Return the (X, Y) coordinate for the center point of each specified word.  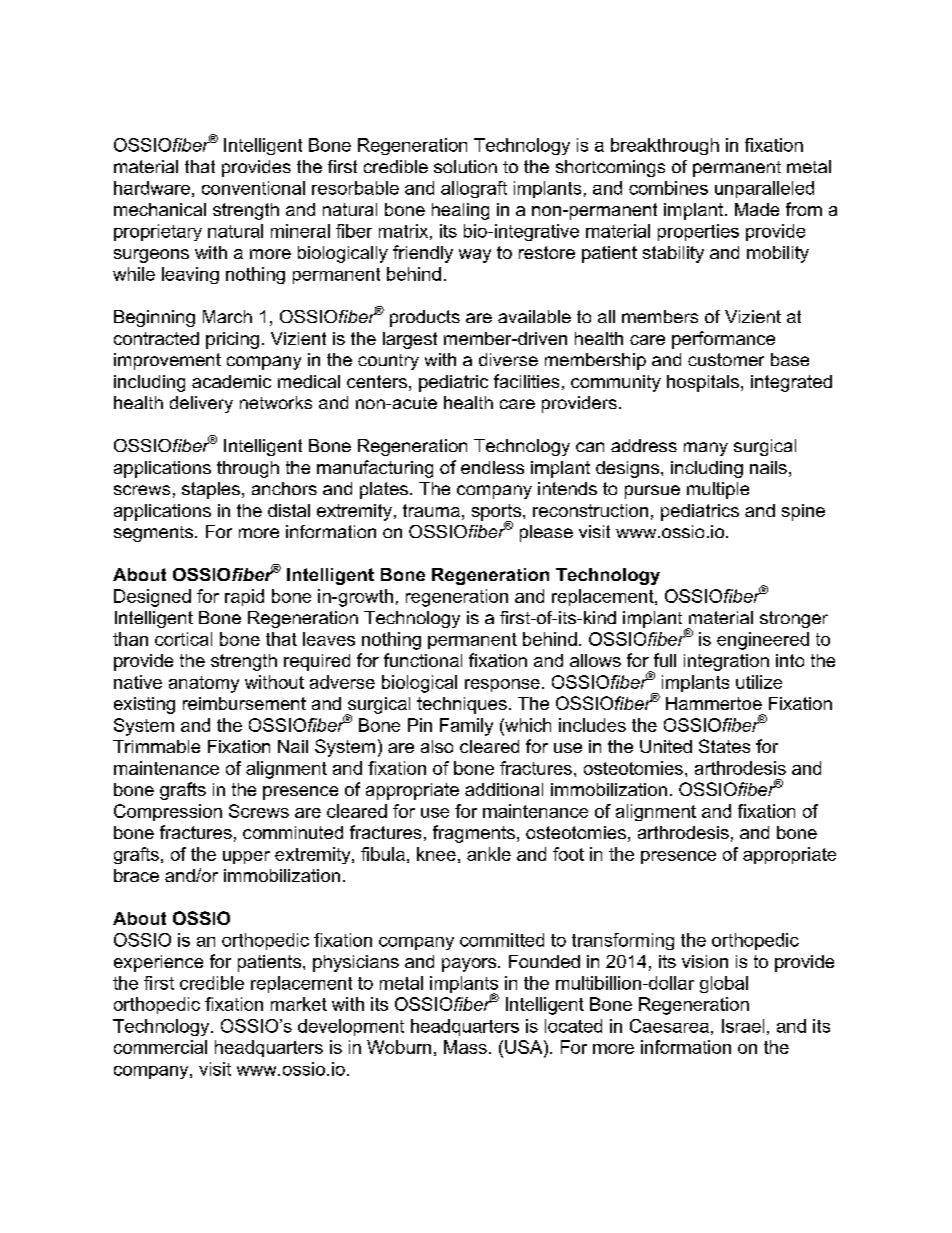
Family (466, 727)
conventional (253, 188)
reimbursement (244, 703)
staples (211, 490)
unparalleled (764, 189)
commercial (160, 1047)
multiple (718, 490)
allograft (474, 189)
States (724, 746)
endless (492, 467)
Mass (465, 1047)
